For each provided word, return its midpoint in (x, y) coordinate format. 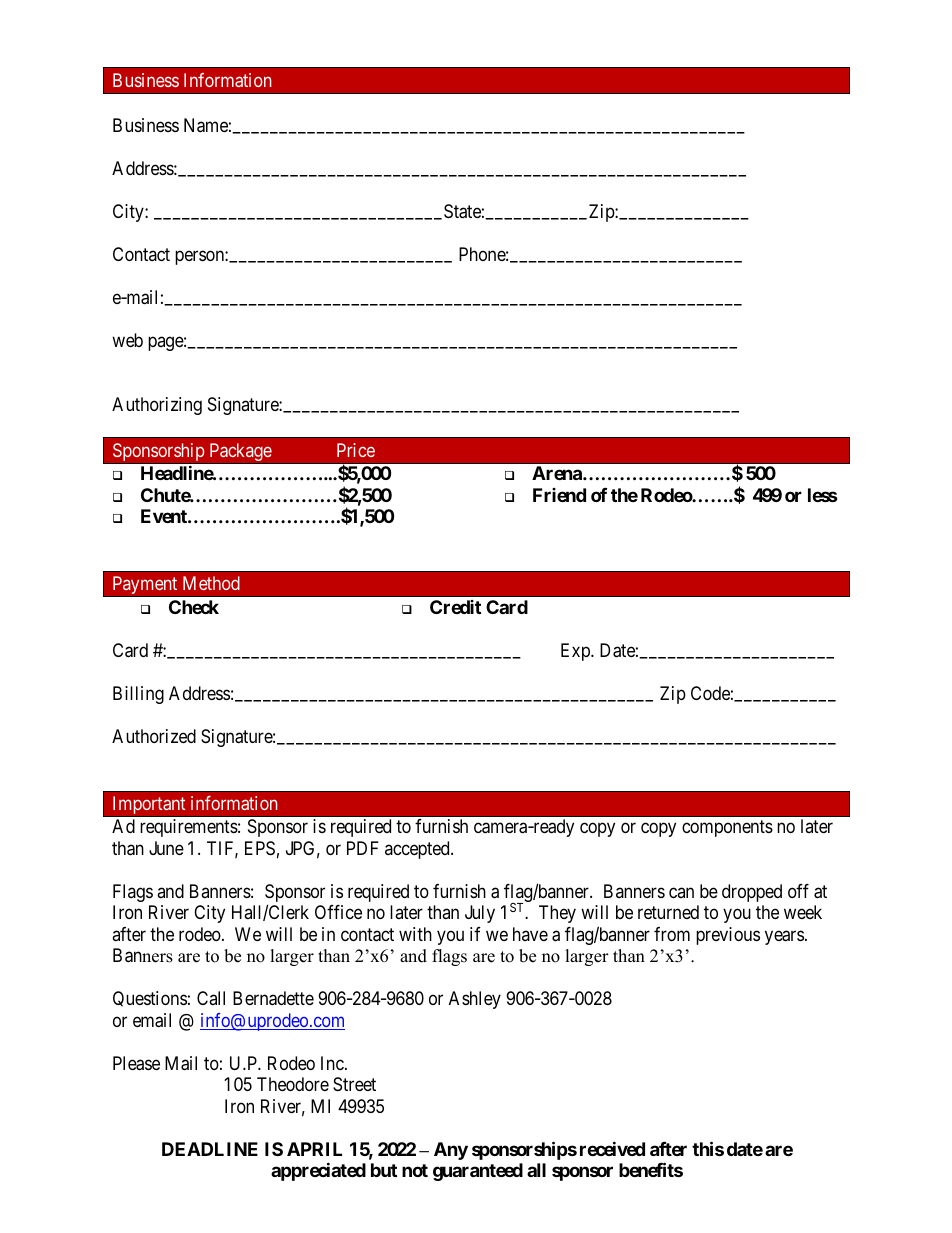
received (612, 1148)
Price (356, 450)
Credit (455, 607)
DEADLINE (210, 1149)
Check (194, 607)
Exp (576, 652)
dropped (752, 893)
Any (451, 1151)
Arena (558, 473)
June (166, 848)
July (480, 914)
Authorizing (157, 406)
